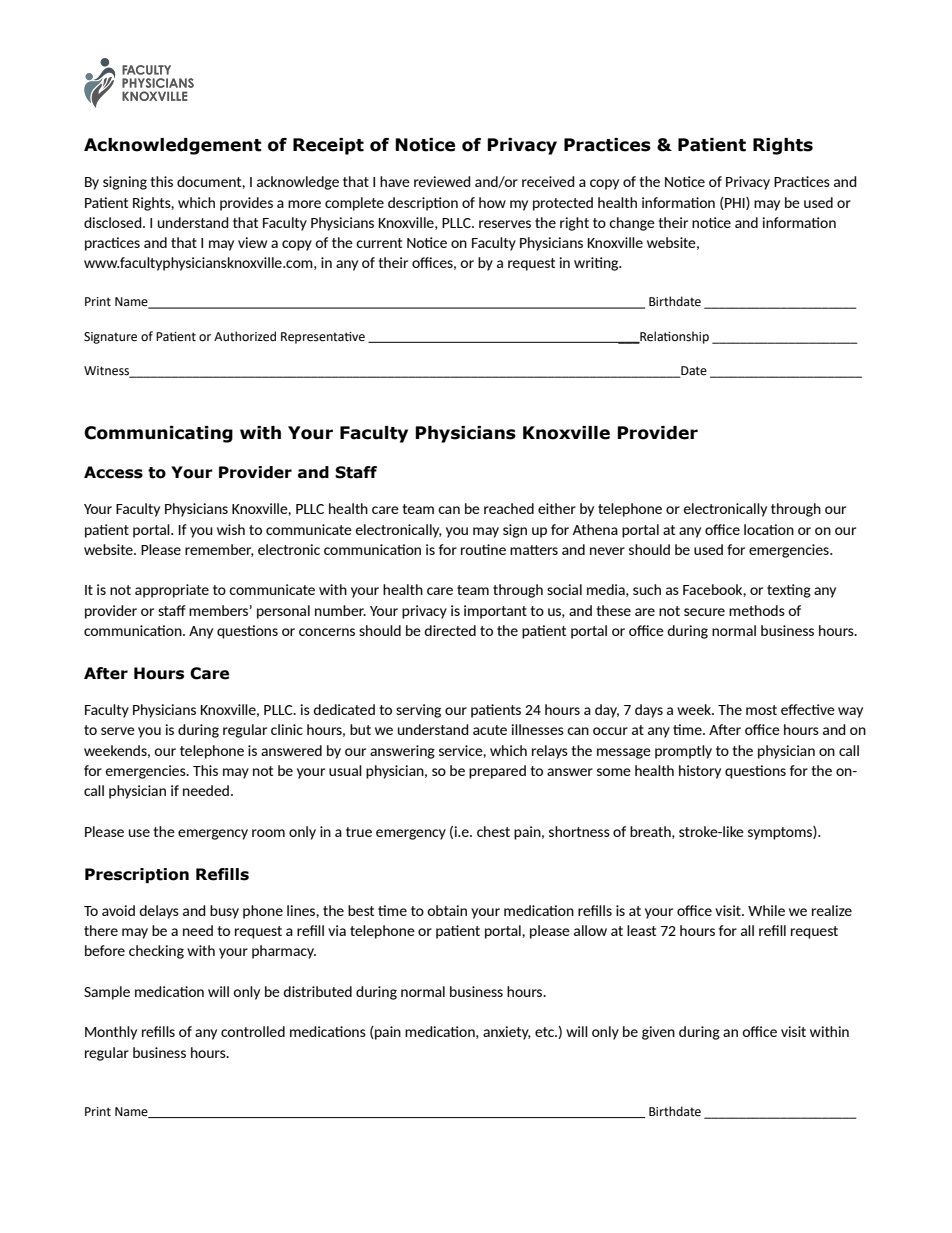  I want to click on most, so click(761, 710).
